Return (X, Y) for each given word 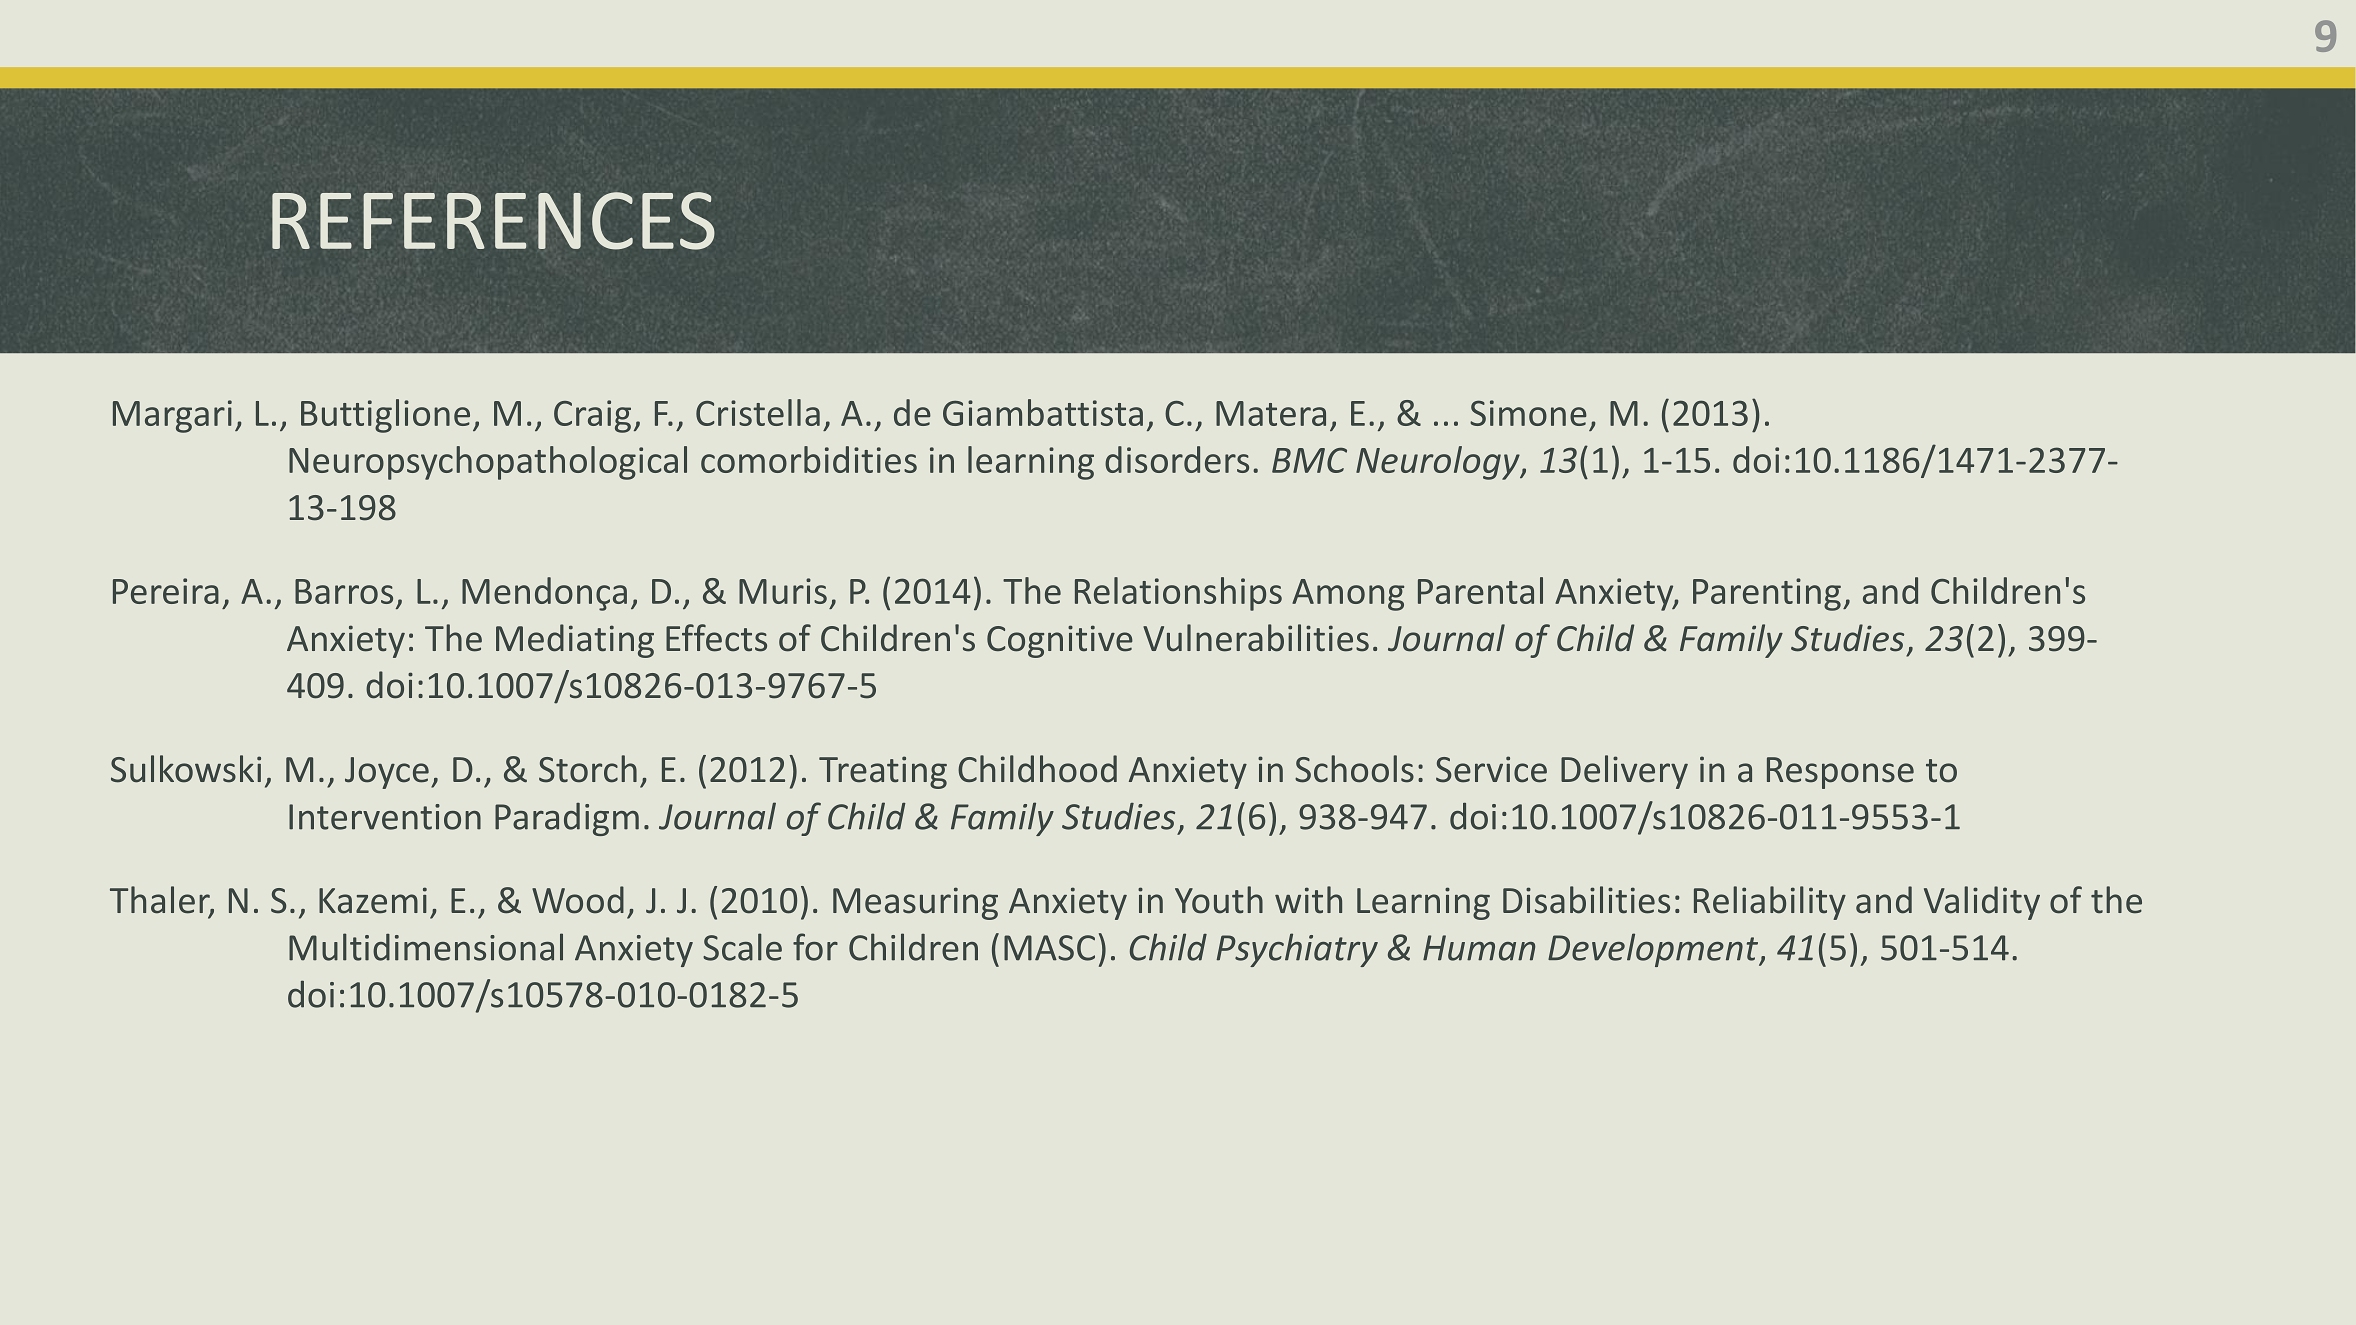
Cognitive (1060, 641)
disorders (1177, 459)
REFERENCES (493, 221)
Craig (592, 416)
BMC (1309, 460)
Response (1840, 773)
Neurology (1439, 463)
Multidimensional (426, 947)
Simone (1528, 413)
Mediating (575, 641)
